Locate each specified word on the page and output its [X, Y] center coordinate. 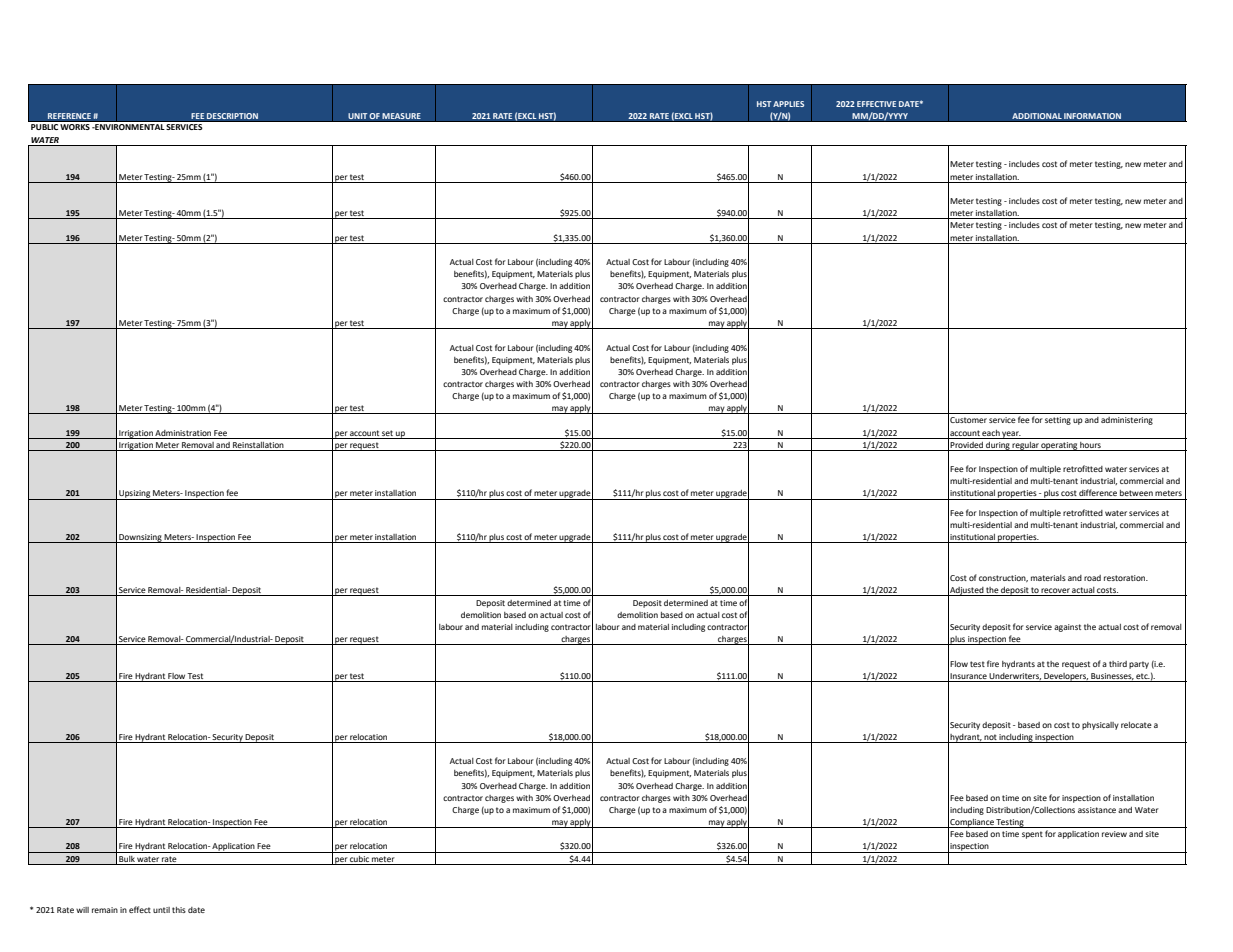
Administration [183, 433]
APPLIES [788, 104]
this [179, 910]
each [991, 433]
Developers [1065, 677]
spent [1032, 835]
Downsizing [140, 538]
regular [1026, 446]
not [990, 737]
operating [1059, 446]
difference [1098, 492]
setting [1058, 421]
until [161, 910]
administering [1127, 421]
